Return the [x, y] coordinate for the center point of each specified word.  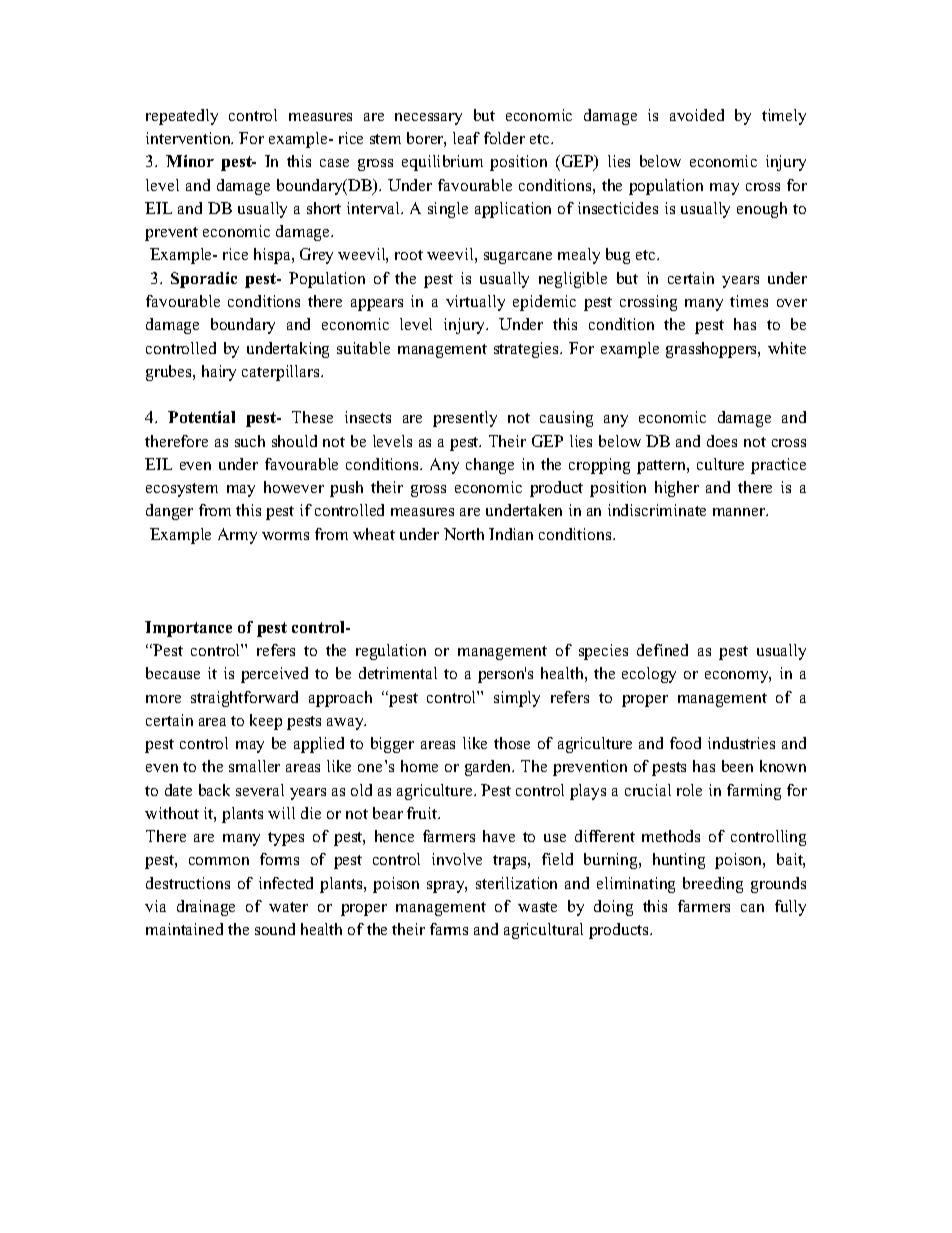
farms [449, 929]
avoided [697, 115]
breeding [713, 885]
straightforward [244, 699]
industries [741, 743]
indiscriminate [657, 510]
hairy [219, 373]
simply [517, 699]
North [464, 534]
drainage [206, 908]
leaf [466, 138]
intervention [189, 138]
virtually [475, 303]
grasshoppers [712, 350]
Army [237, 536]
